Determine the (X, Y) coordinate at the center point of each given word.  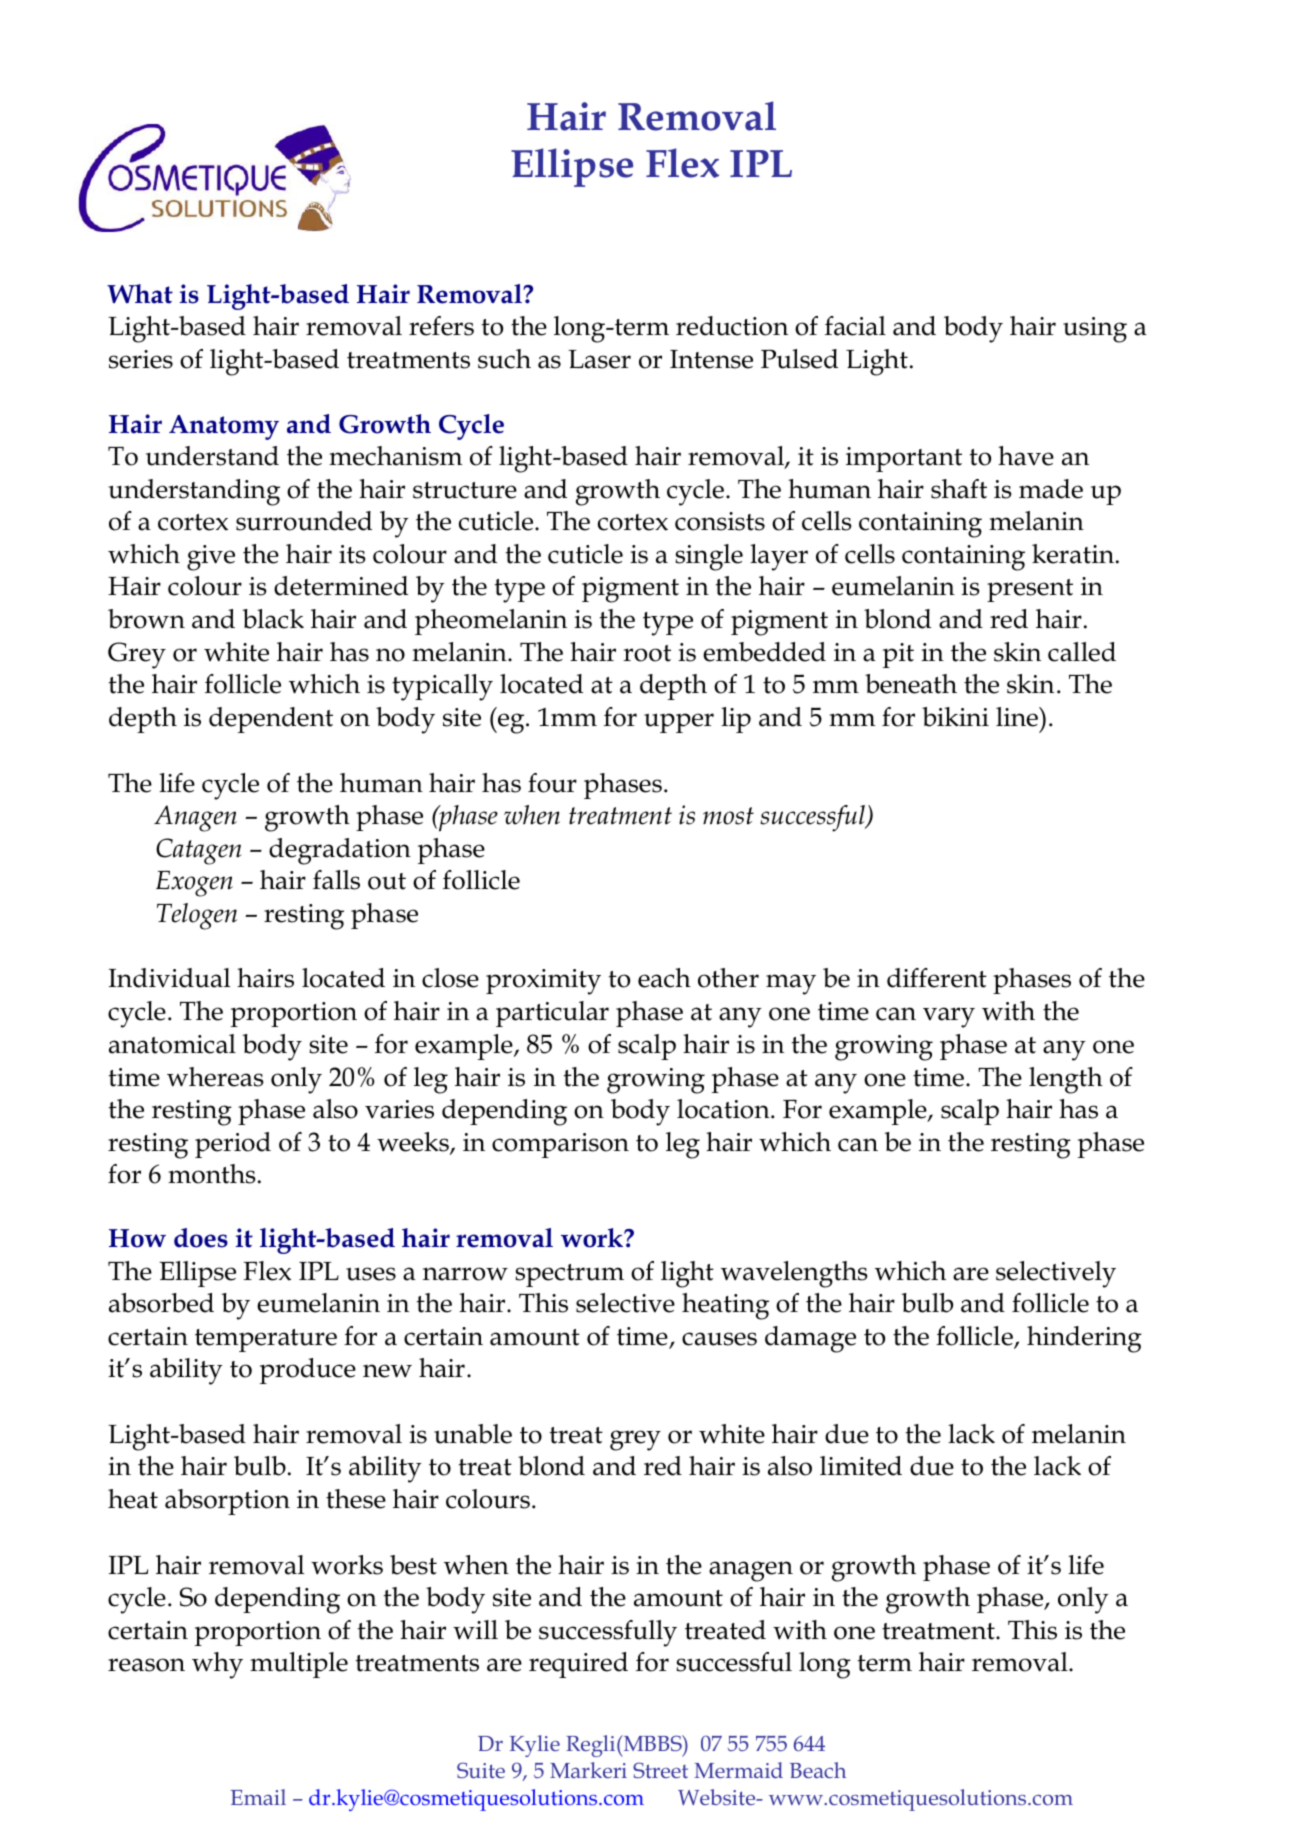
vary (949, 1017)
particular (552, 1014)
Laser (599, 359)
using (1095, 330)
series (141, 359)
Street (660, 1770)
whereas (215, 1077)
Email (258, 1797)
